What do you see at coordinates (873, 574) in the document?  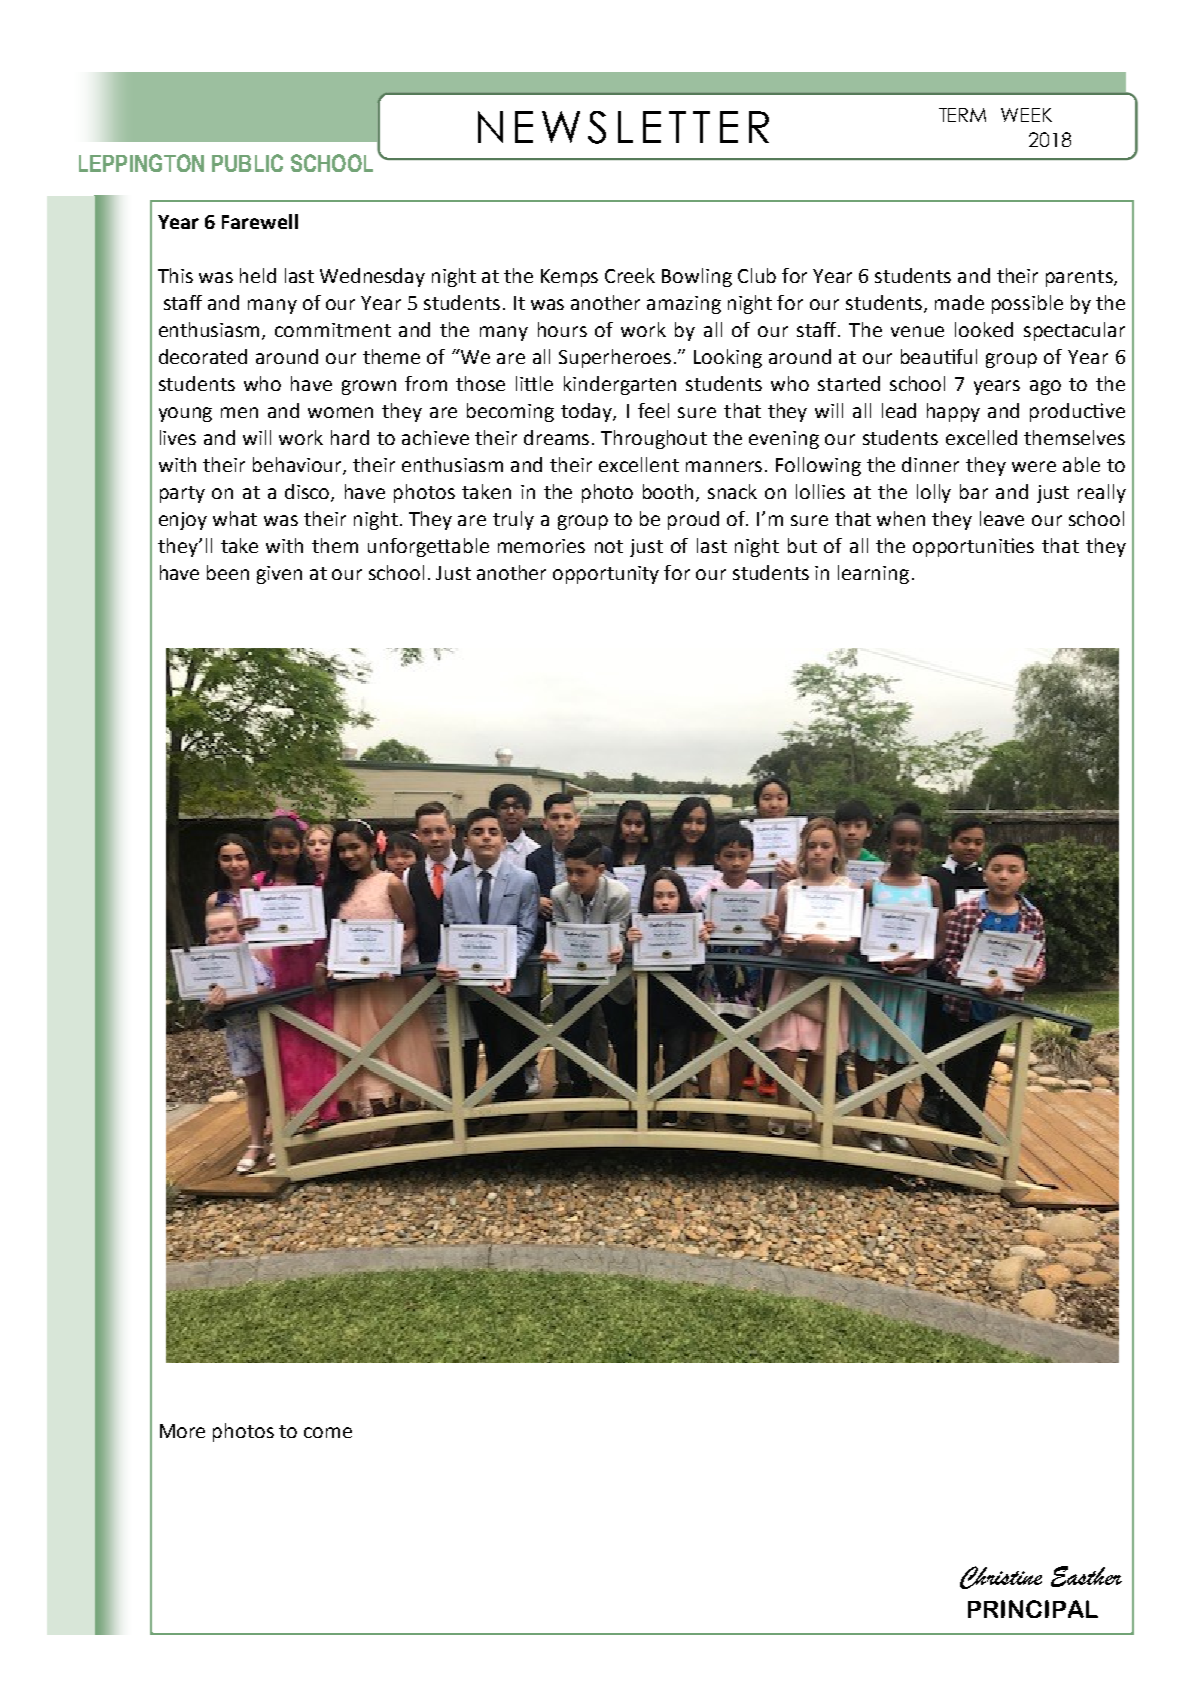 I see `learning` at bounding box center [873, 574].
